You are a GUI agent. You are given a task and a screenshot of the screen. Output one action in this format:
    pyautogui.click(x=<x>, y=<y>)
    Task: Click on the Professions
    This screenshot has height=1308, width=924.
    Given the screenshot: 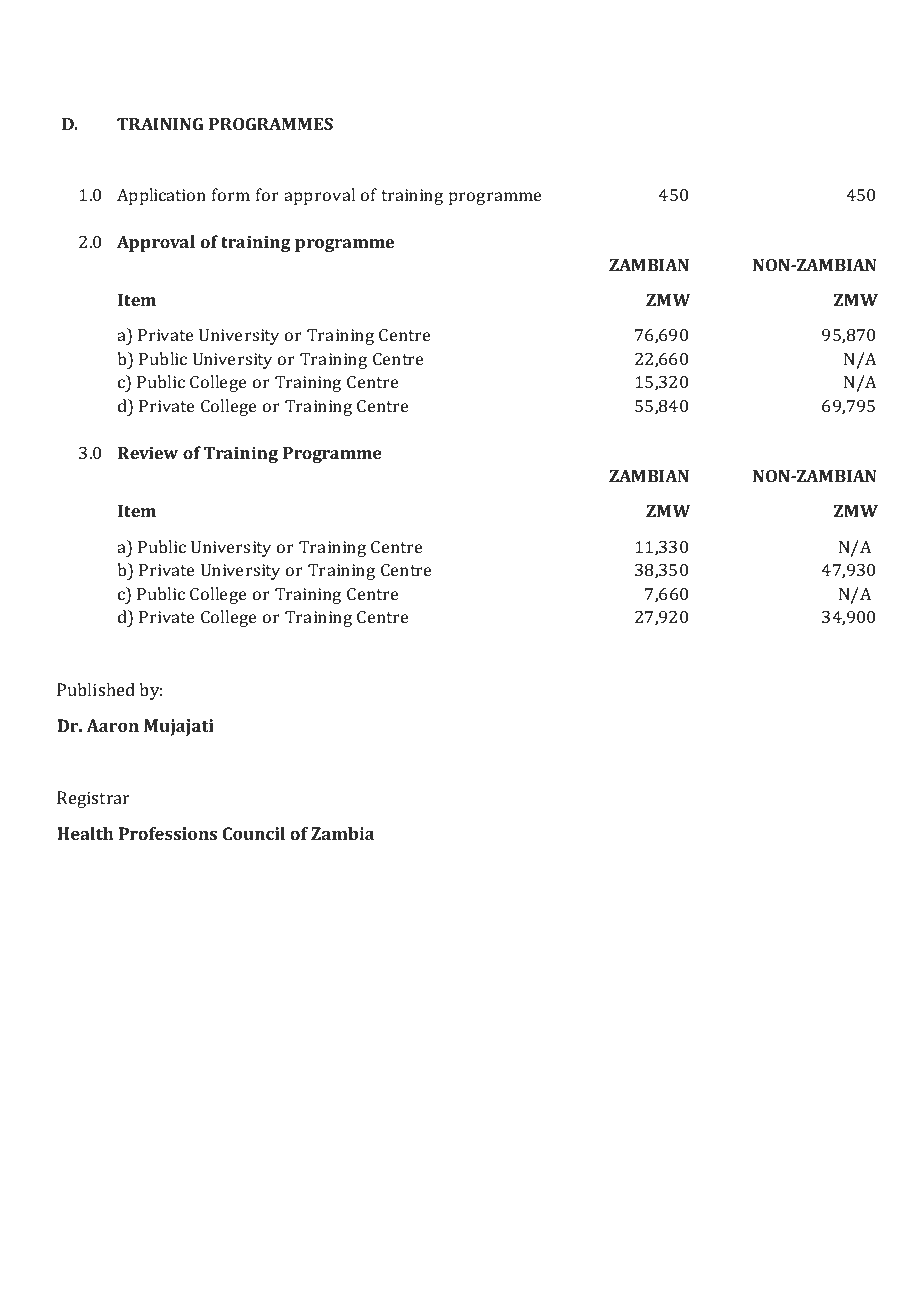 What is the action you would take?
    pyautogui.click(x=168, y=833)
